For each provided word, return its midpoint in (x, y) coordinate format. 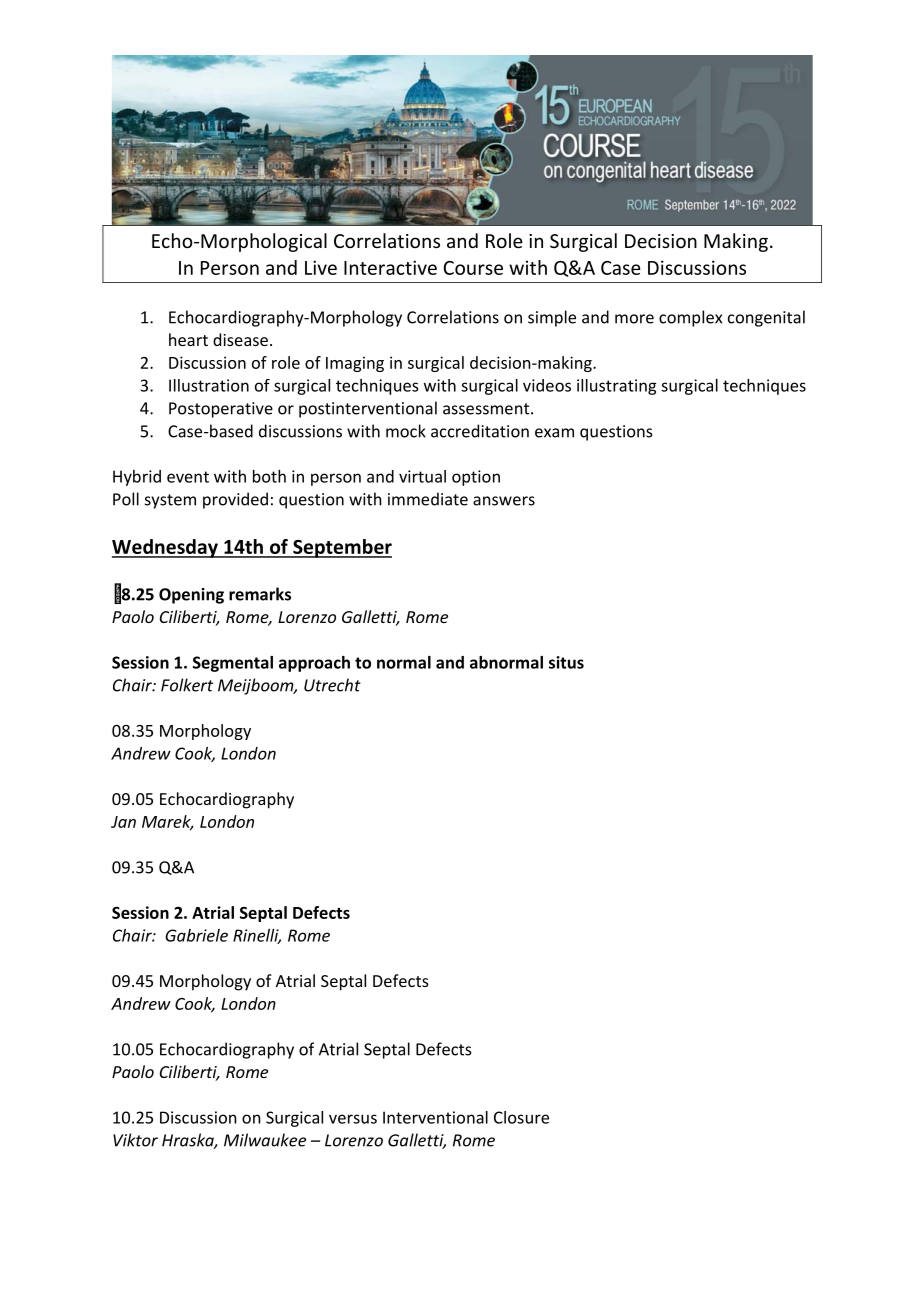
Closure (521, 1117)
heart (188, 339)
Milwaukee (265, 1140)
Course (473, 268)
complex (690, 318)
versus (353, 1119)
